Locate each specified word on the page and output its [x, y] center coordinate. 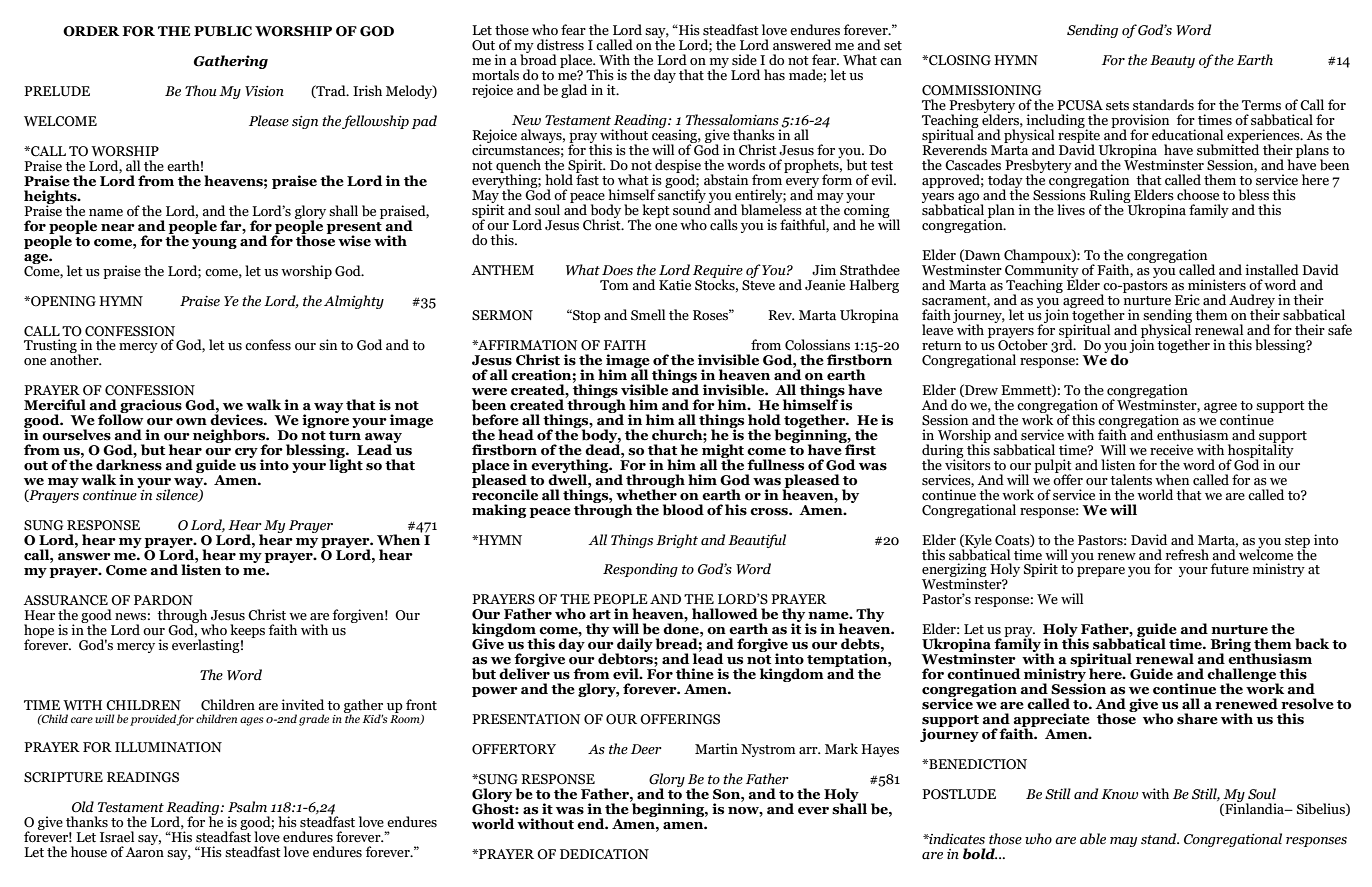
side [744, 60]
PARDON [163, 600]
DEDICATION [604, 854]
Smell [648, 315]
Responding [640, 570]
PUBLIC [223, 31]
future [1230, 569]
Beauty [1172, 61]
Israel [117, 837]
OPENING [62, 301]
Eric [1187, 299]
